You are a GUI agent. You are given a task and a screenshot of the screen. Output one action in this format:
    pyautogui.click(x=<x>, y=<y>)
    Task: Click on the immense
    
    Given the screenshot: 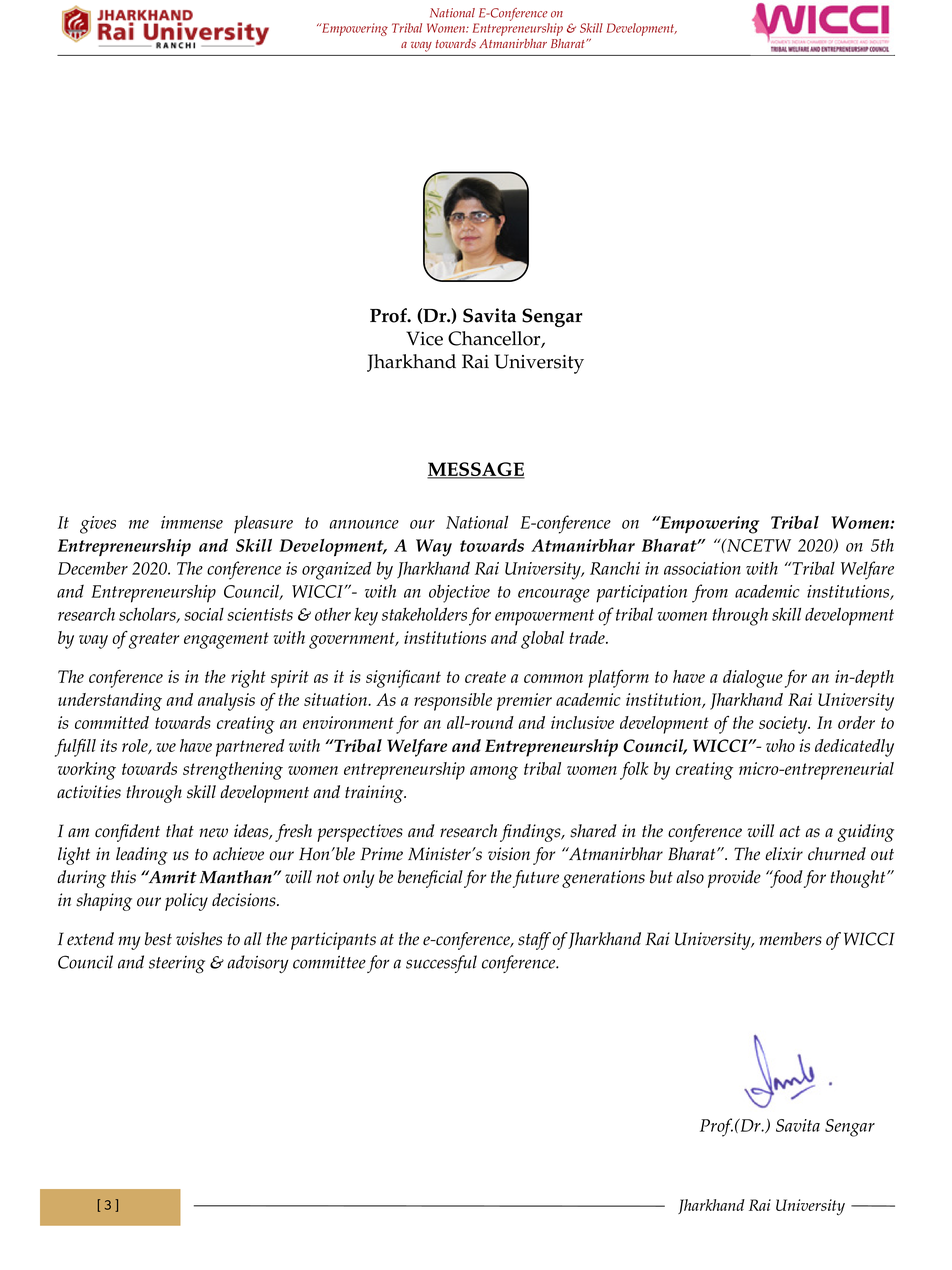 What is the action you would take?
    pyautogui.click(x=192, y=522)
